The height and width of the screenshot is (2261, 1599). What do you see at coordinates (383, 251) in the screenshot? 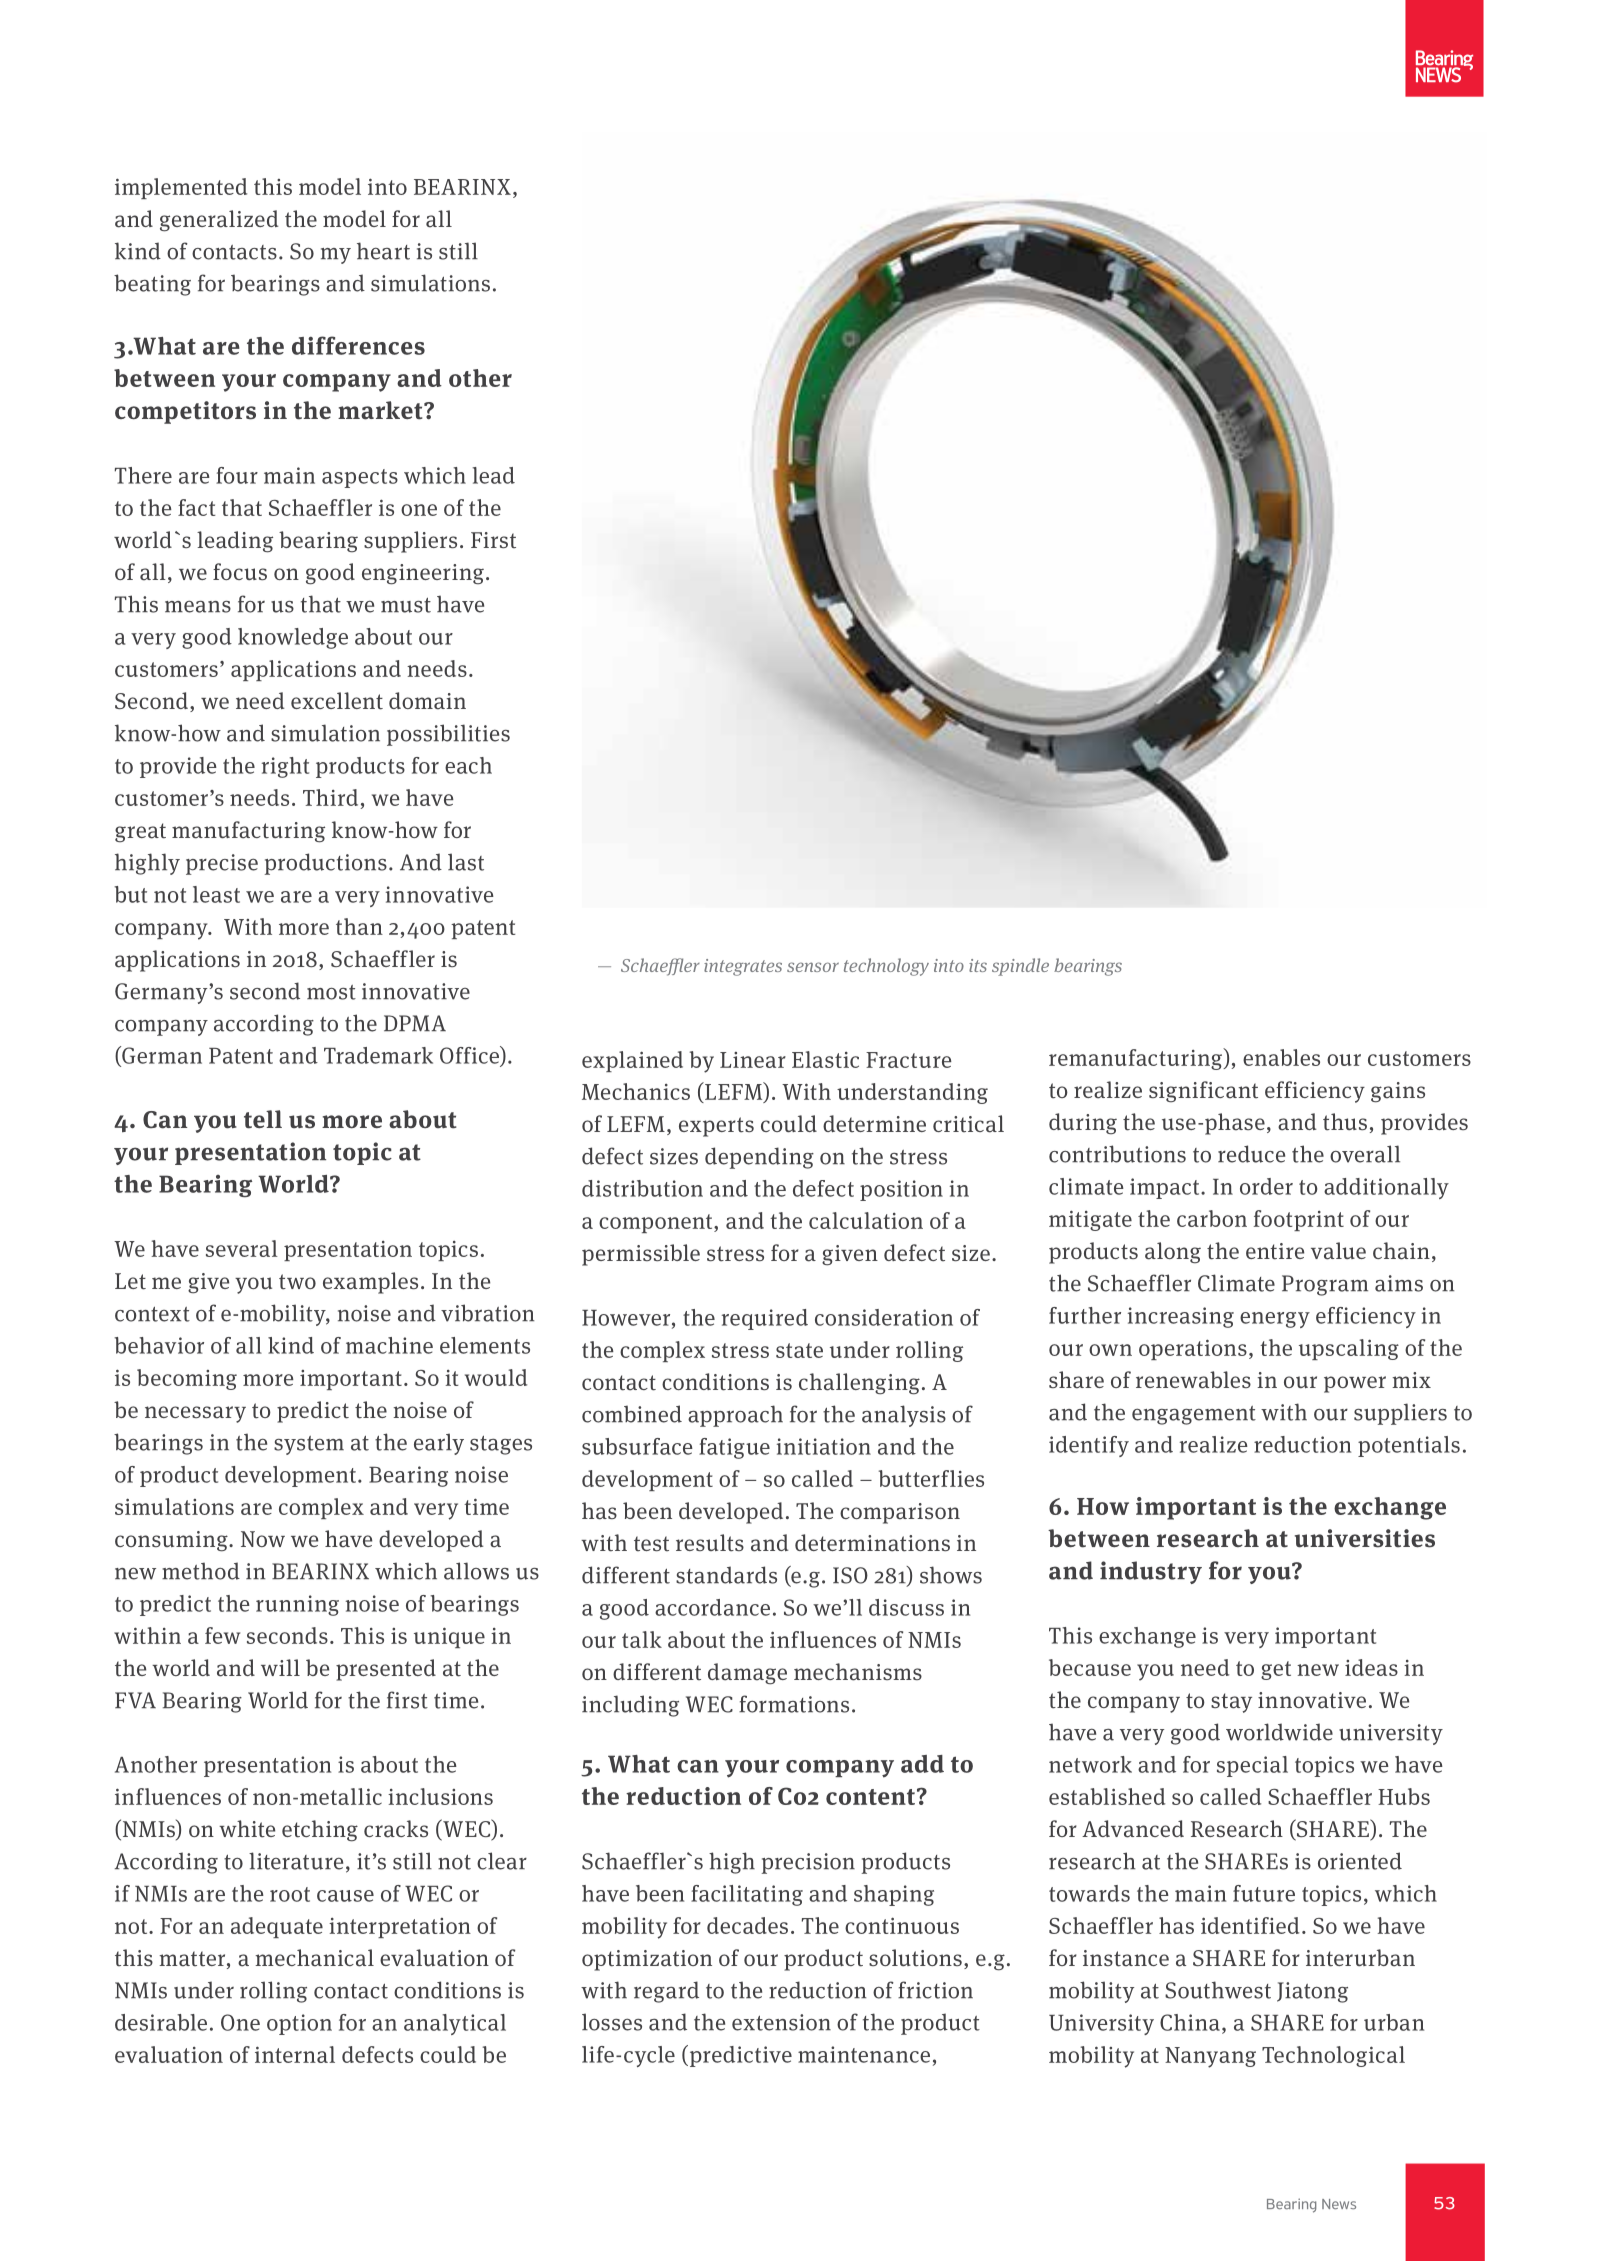
I see `heart` at bounding box center [383, 251].
